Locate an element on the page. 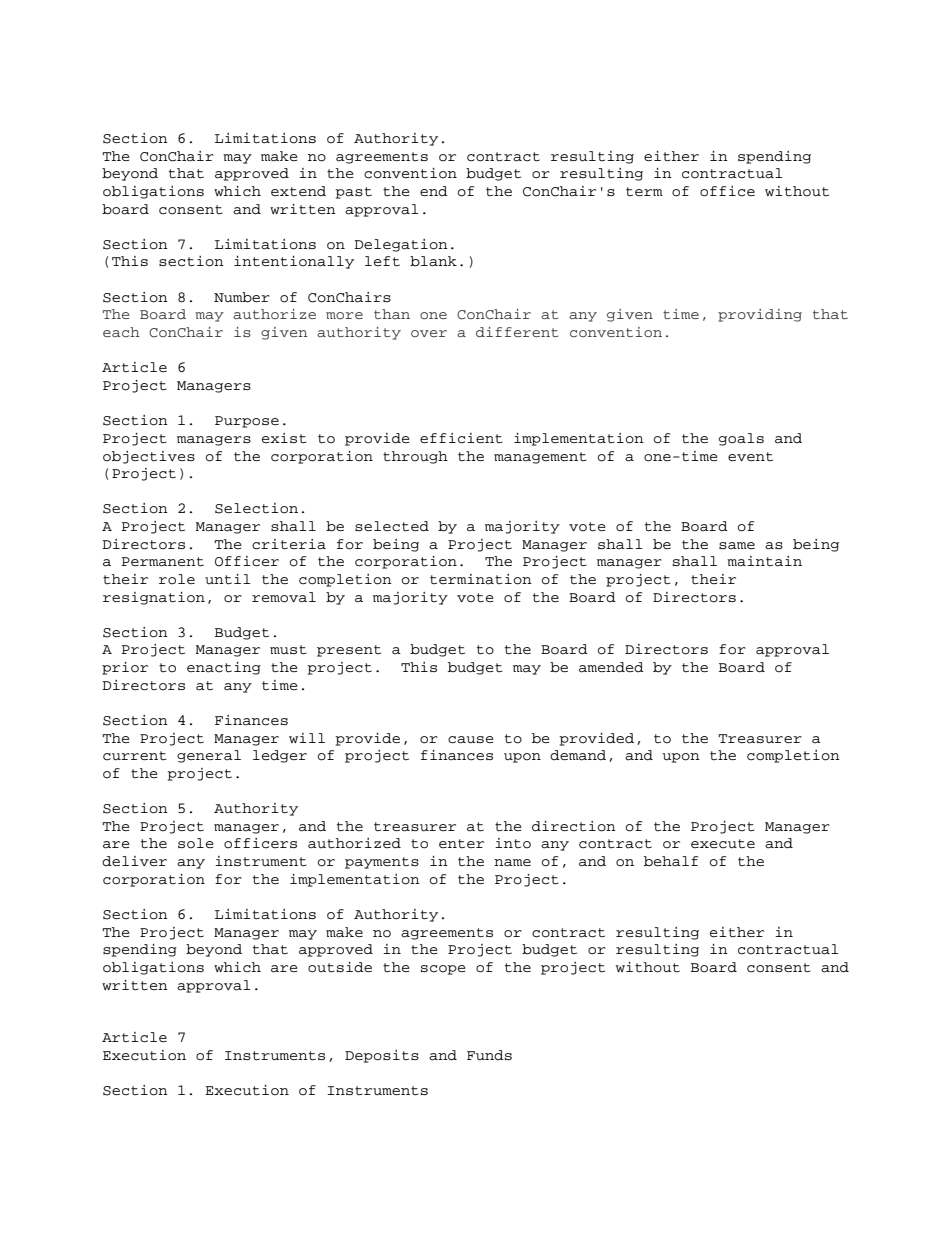 The image size is (952, 1233). outside is located at coordinates (340, 967).
